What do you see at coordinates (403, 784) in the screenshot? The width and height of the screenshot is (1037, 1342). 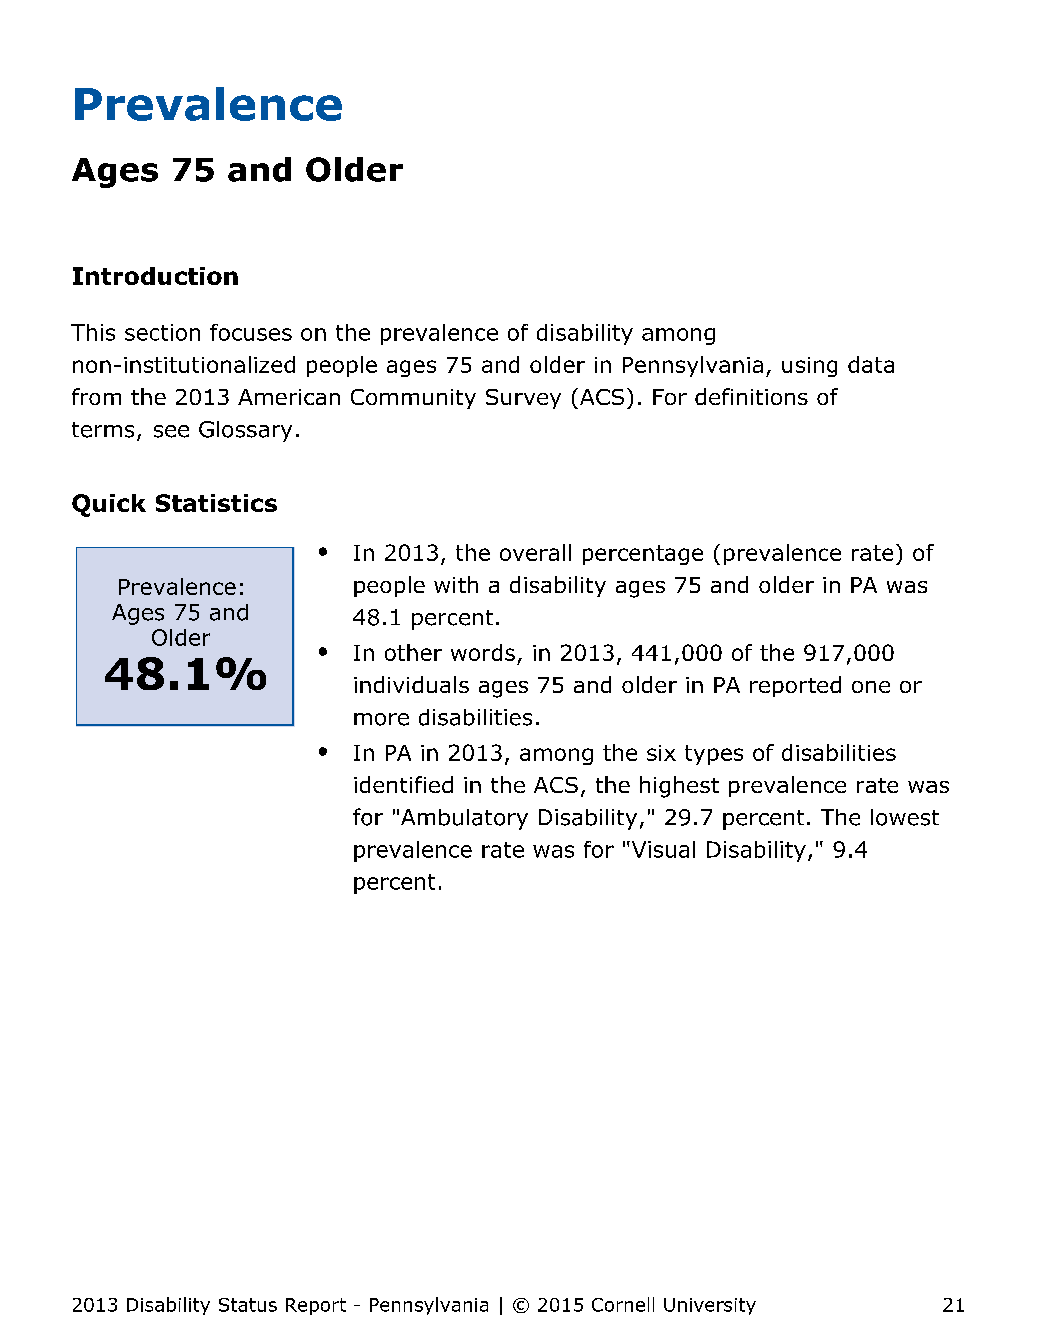 I see `identified` at bounding box center [403, 784].
